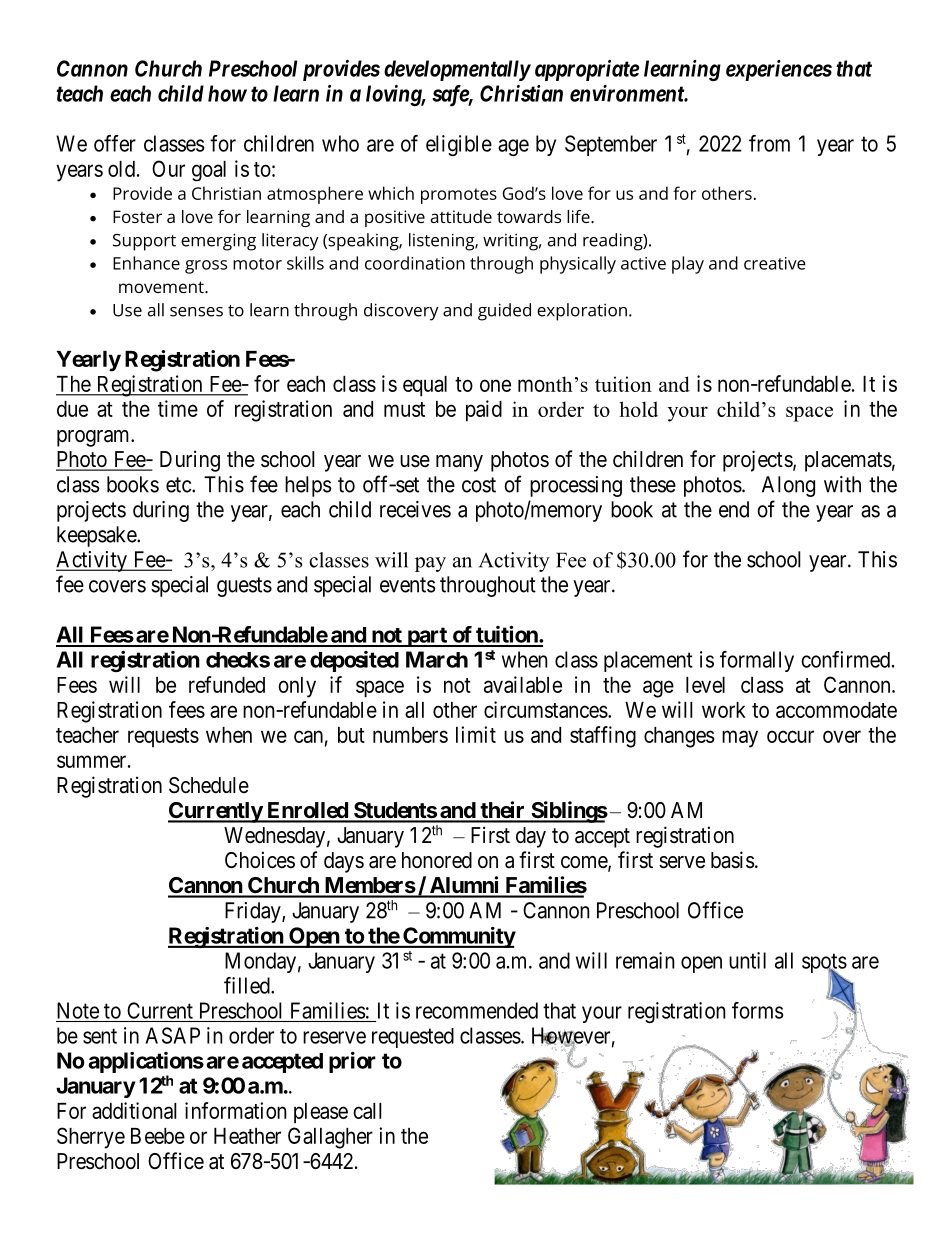 The height and width of the screenshot is (1233, 952). Describe the element at coordinates (413, 1038) in the screenshot. I see `requested` at that location.
